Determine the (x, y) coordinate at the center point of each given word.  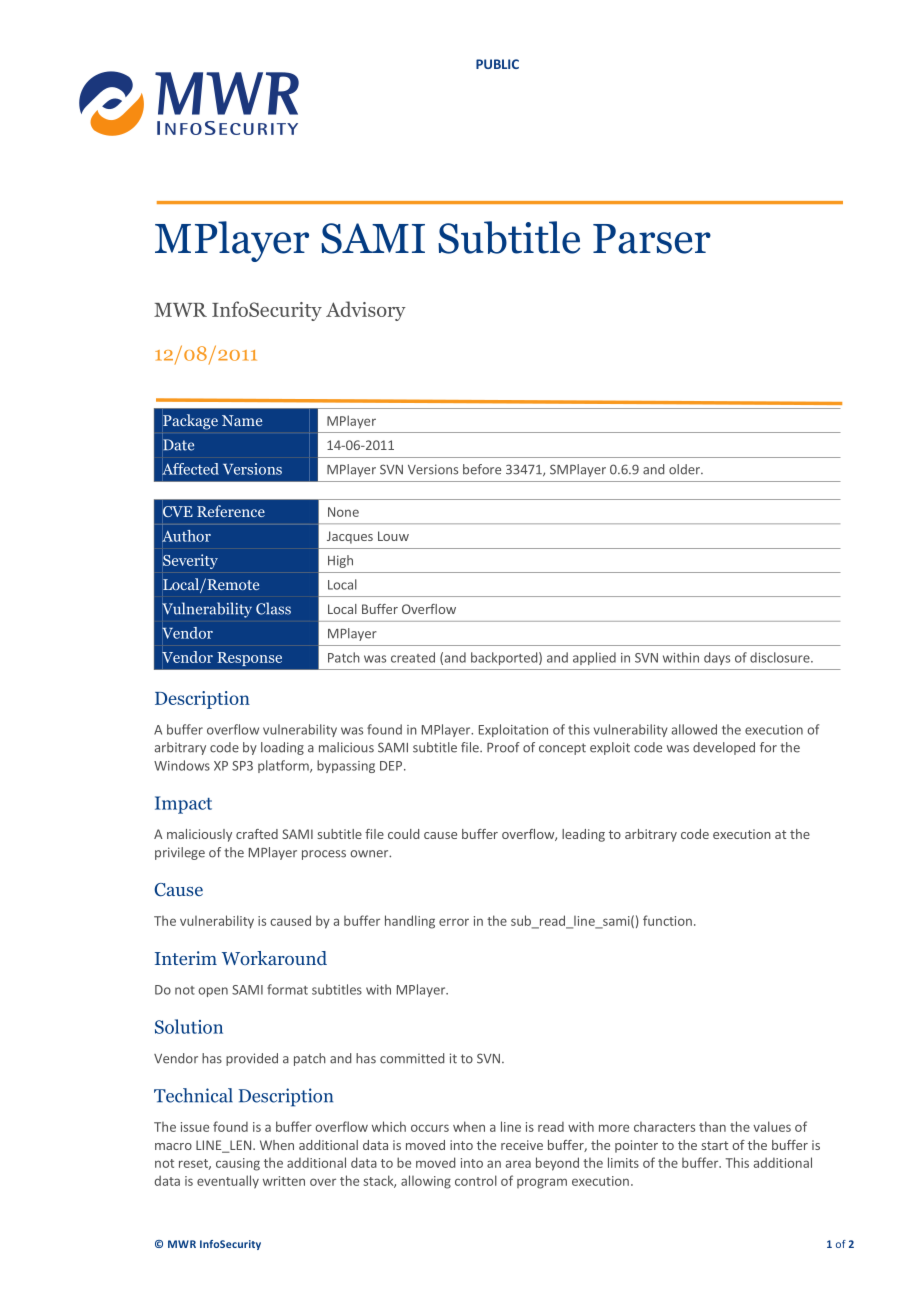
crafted (257, 834)
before (482, 469)
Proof (503, 747)
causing (238, 1164)
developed (724, 748)
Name (242, 420)
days (717, 658)
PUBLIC (497, 64)
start (715, 1145)
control (476, 1180)
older (685, 469)
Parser (652, 239)
